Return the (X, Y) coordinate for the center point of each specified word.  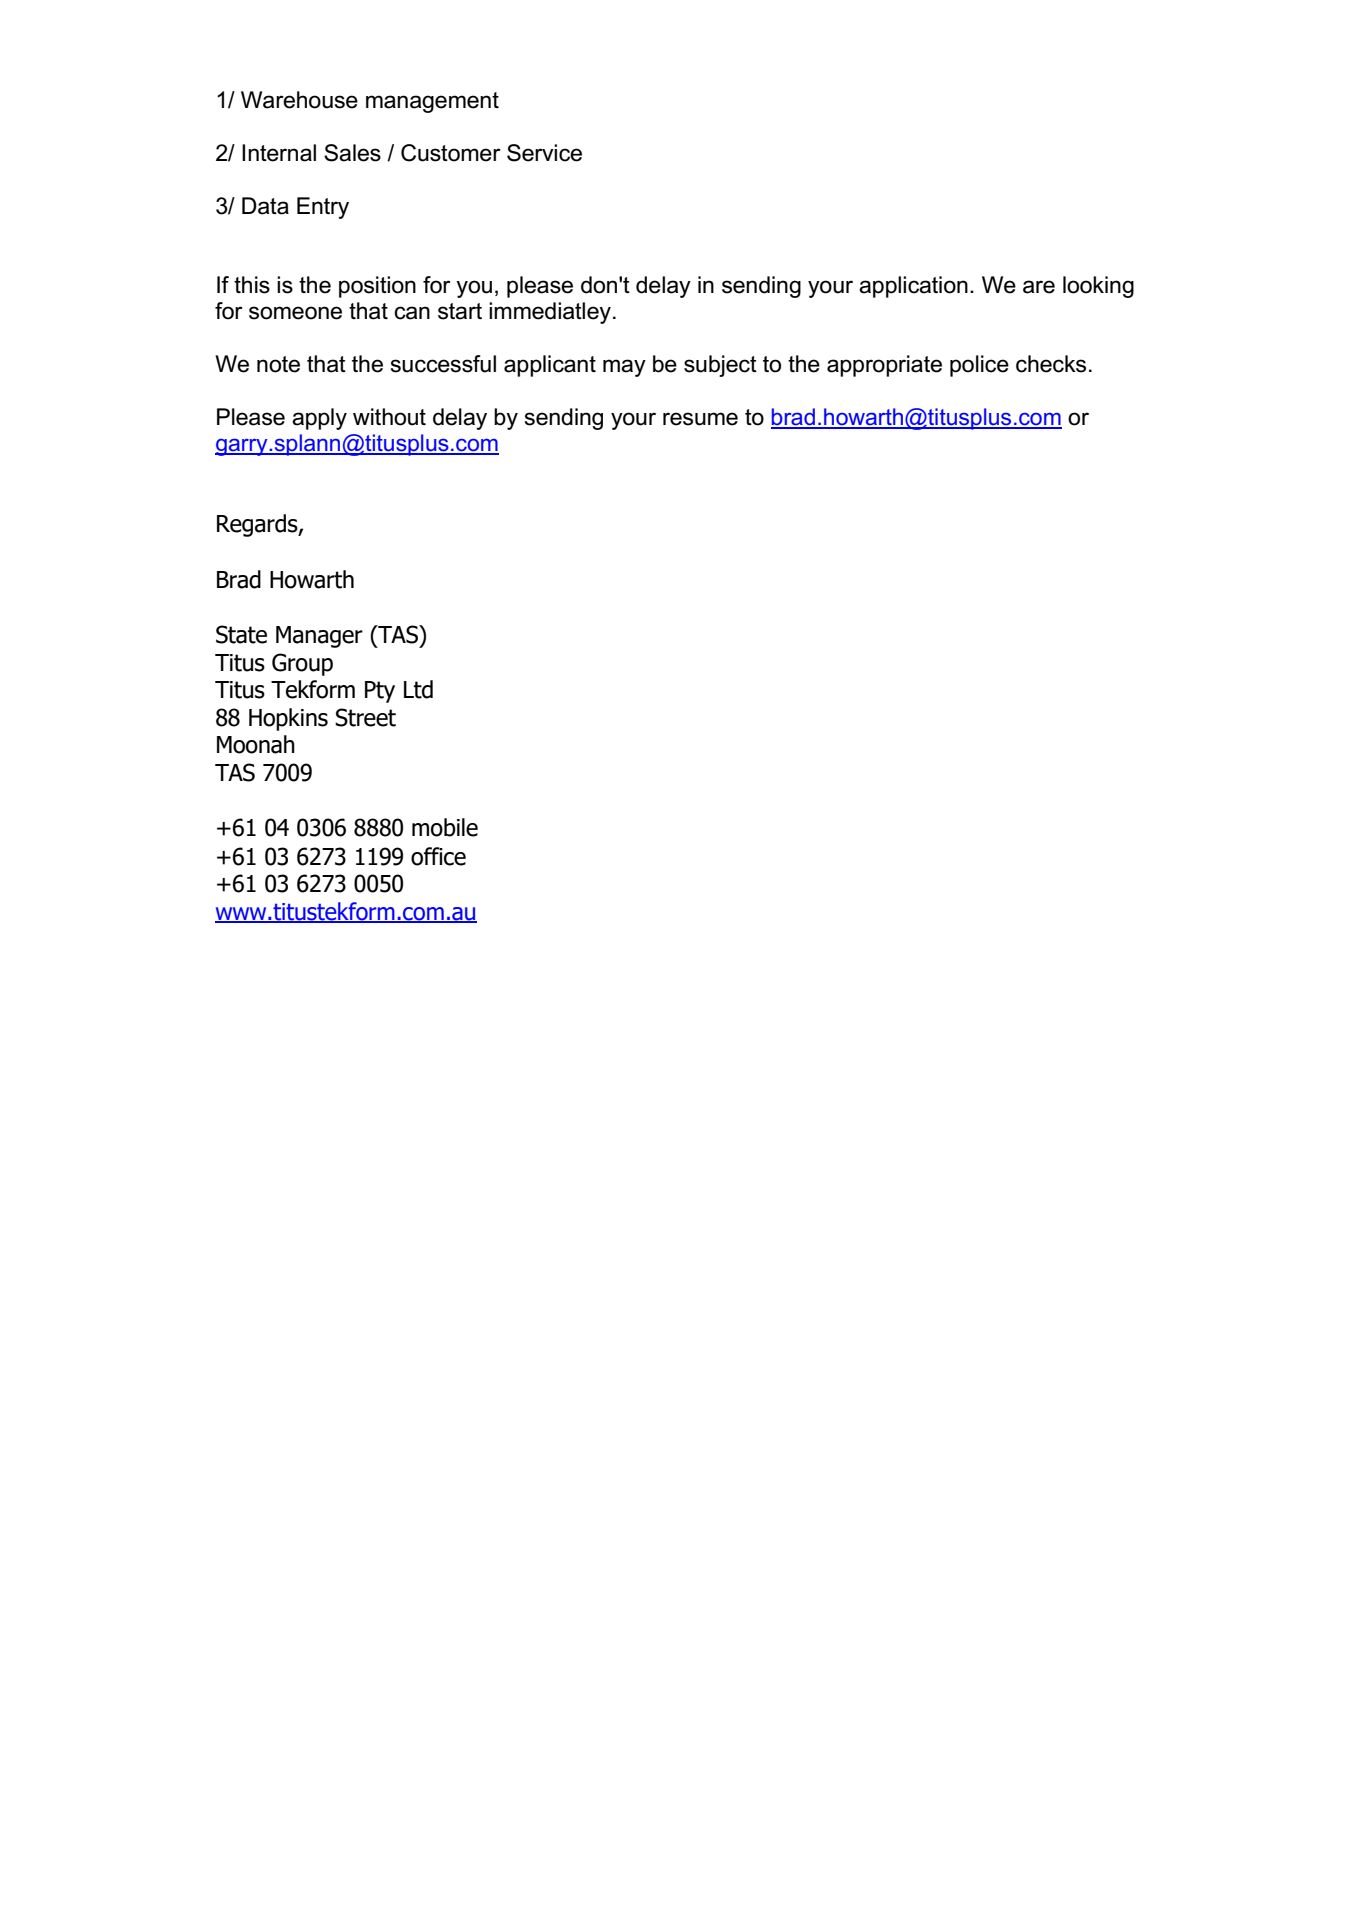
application (913, 287)
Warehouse (299, 100)
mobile (445, 827)
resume (700, 419)
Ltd (418, 689)
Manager (319, 637)
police (979, 366)
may (624, 368)
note (278, 364)
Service (544, 153)
